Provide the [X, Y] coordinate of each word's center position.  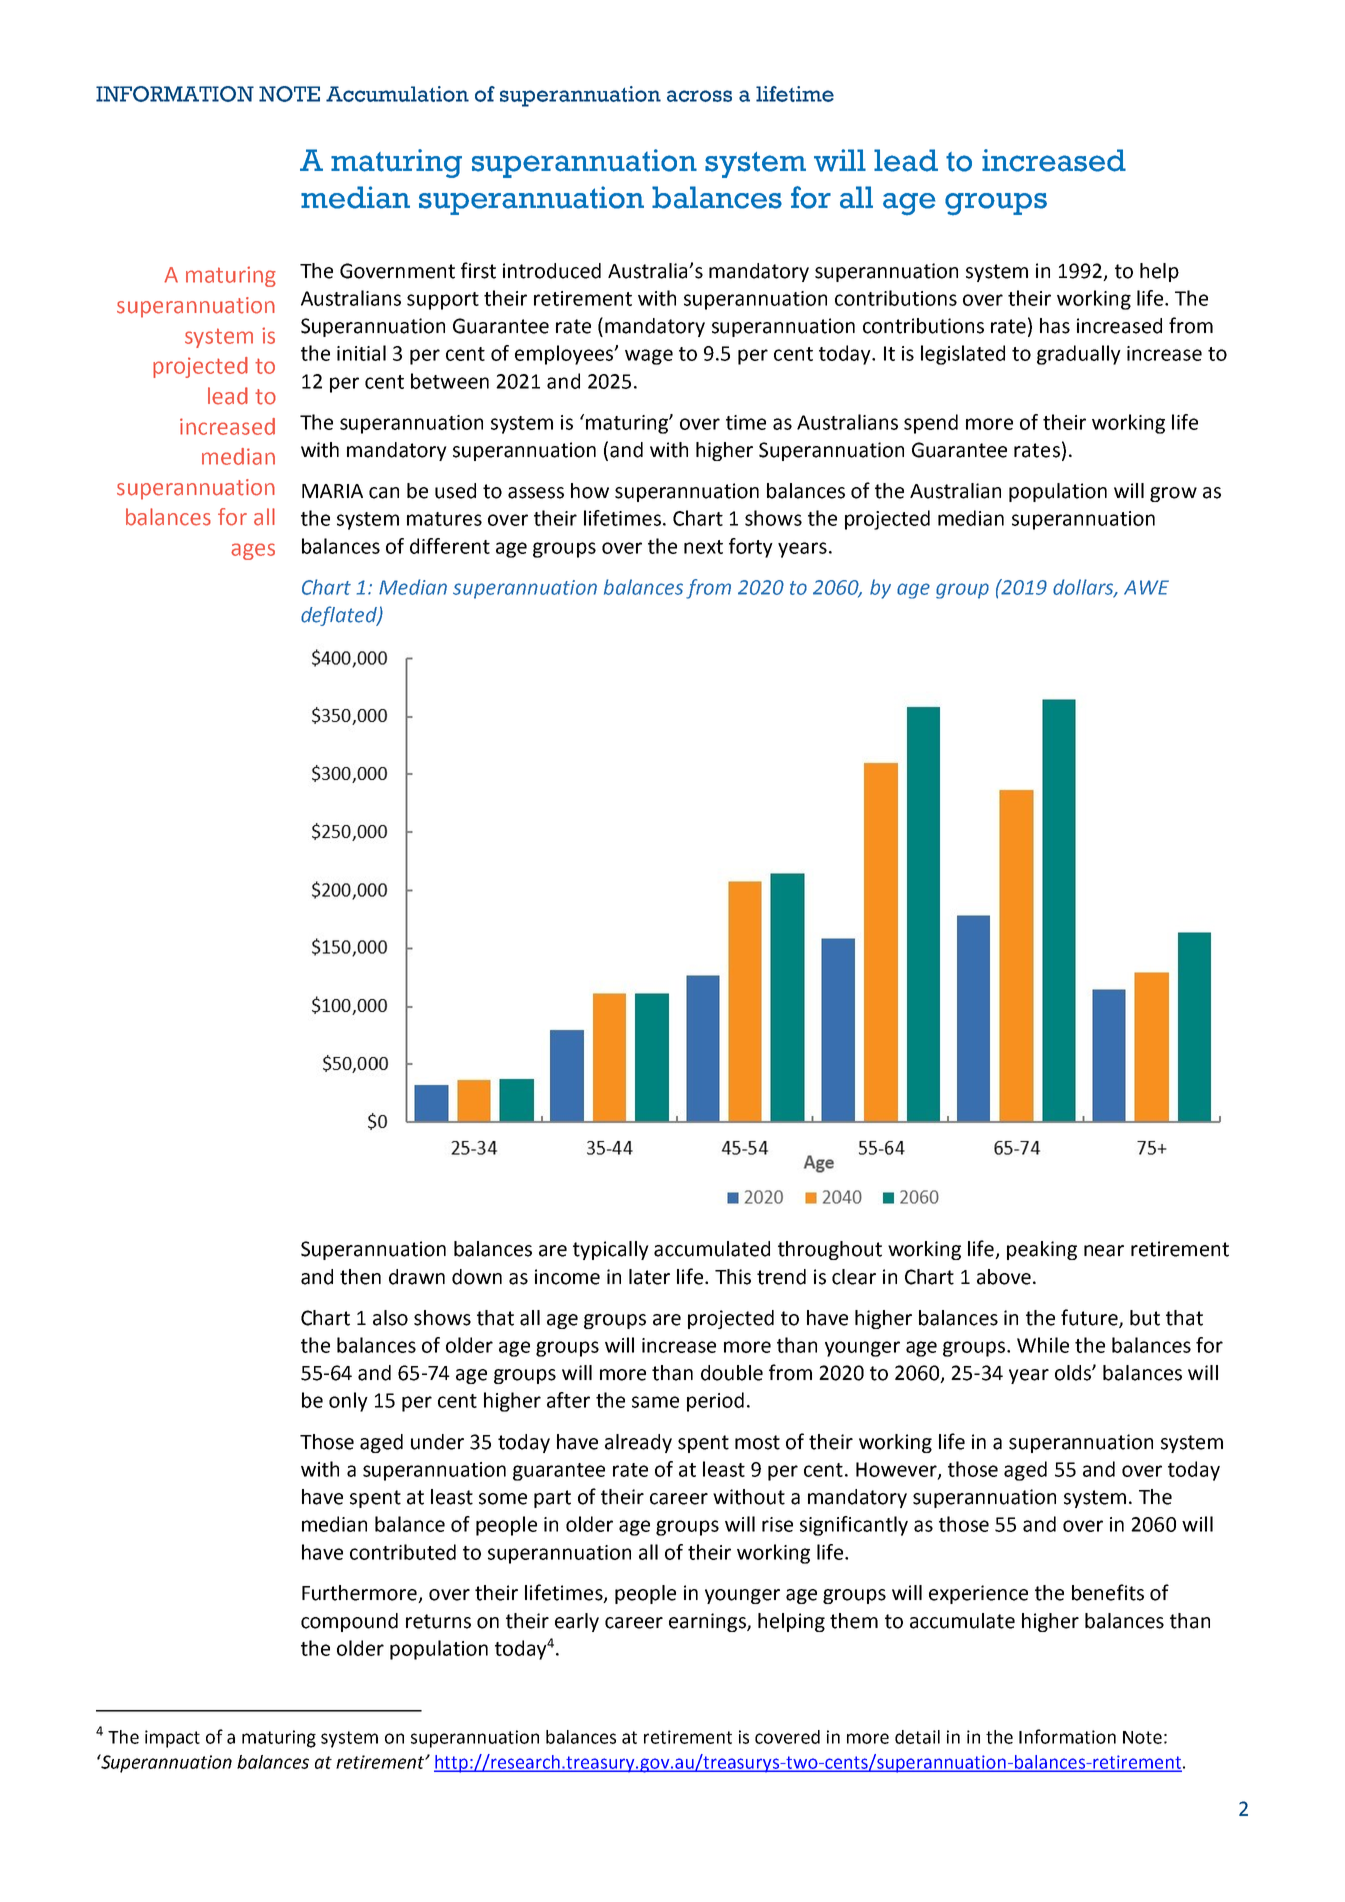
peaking [1042, 1250]
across [699, 96]
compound [349, 1622]
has [1055, 326]
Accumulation [397, 94]
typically [611, 1250]
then [360, 1277]
